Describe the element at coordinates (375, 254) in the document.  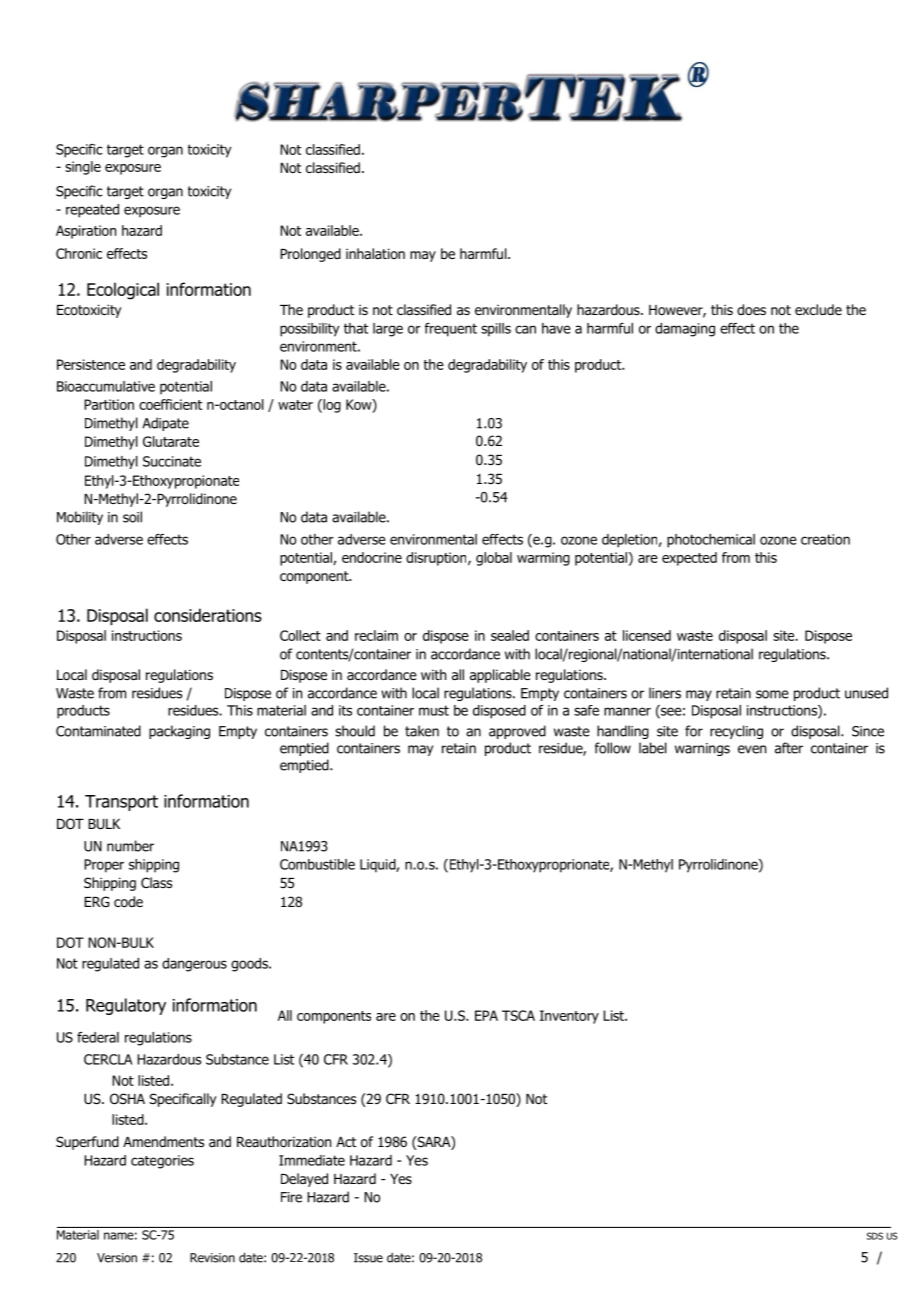
I see `inhalation` at that location.
